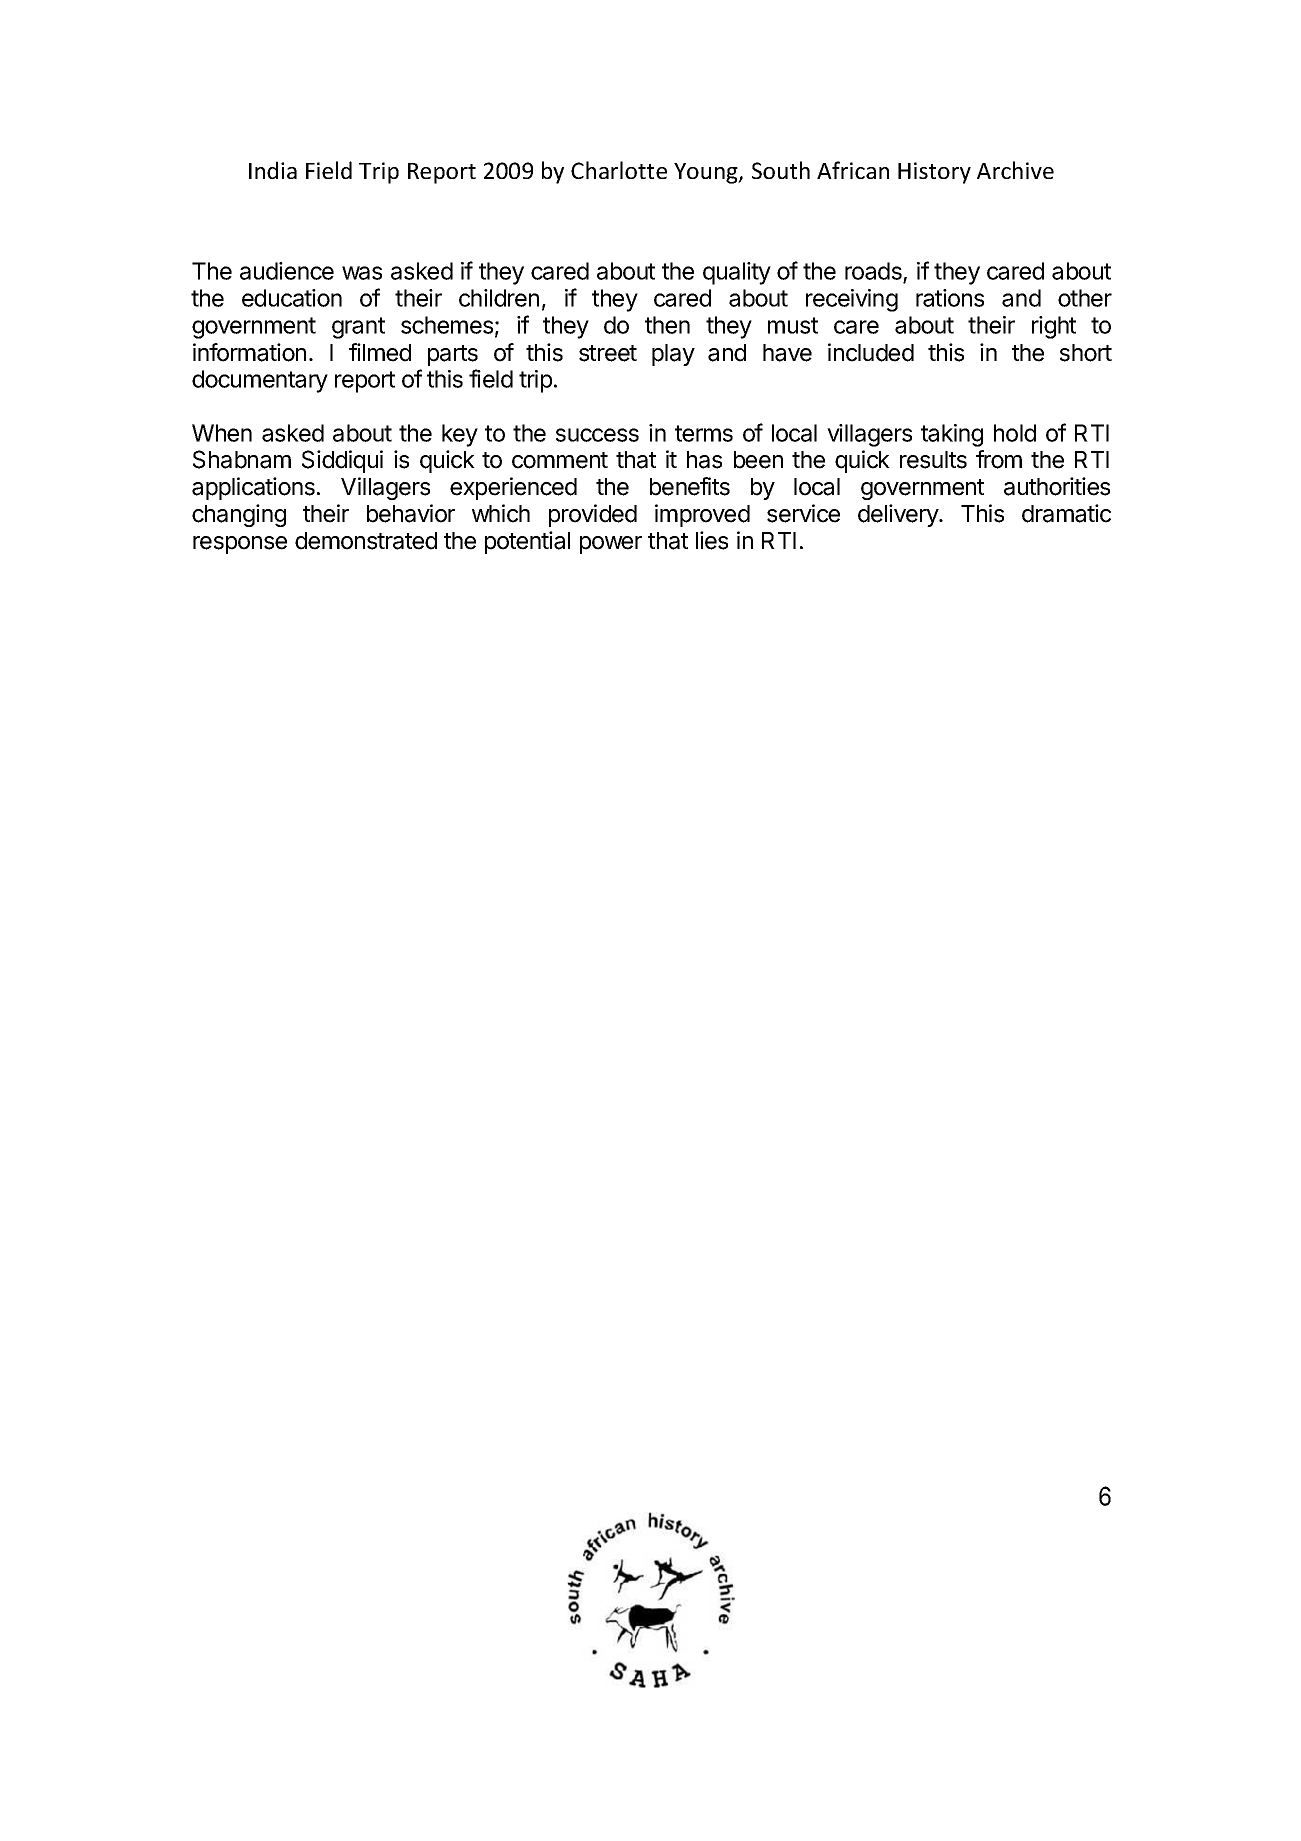 Image resolution: width=1301 pixels, height=1841 pixels. Describe the element at coordinates (273, 170) in the screenshot. I see `India` at that location.
